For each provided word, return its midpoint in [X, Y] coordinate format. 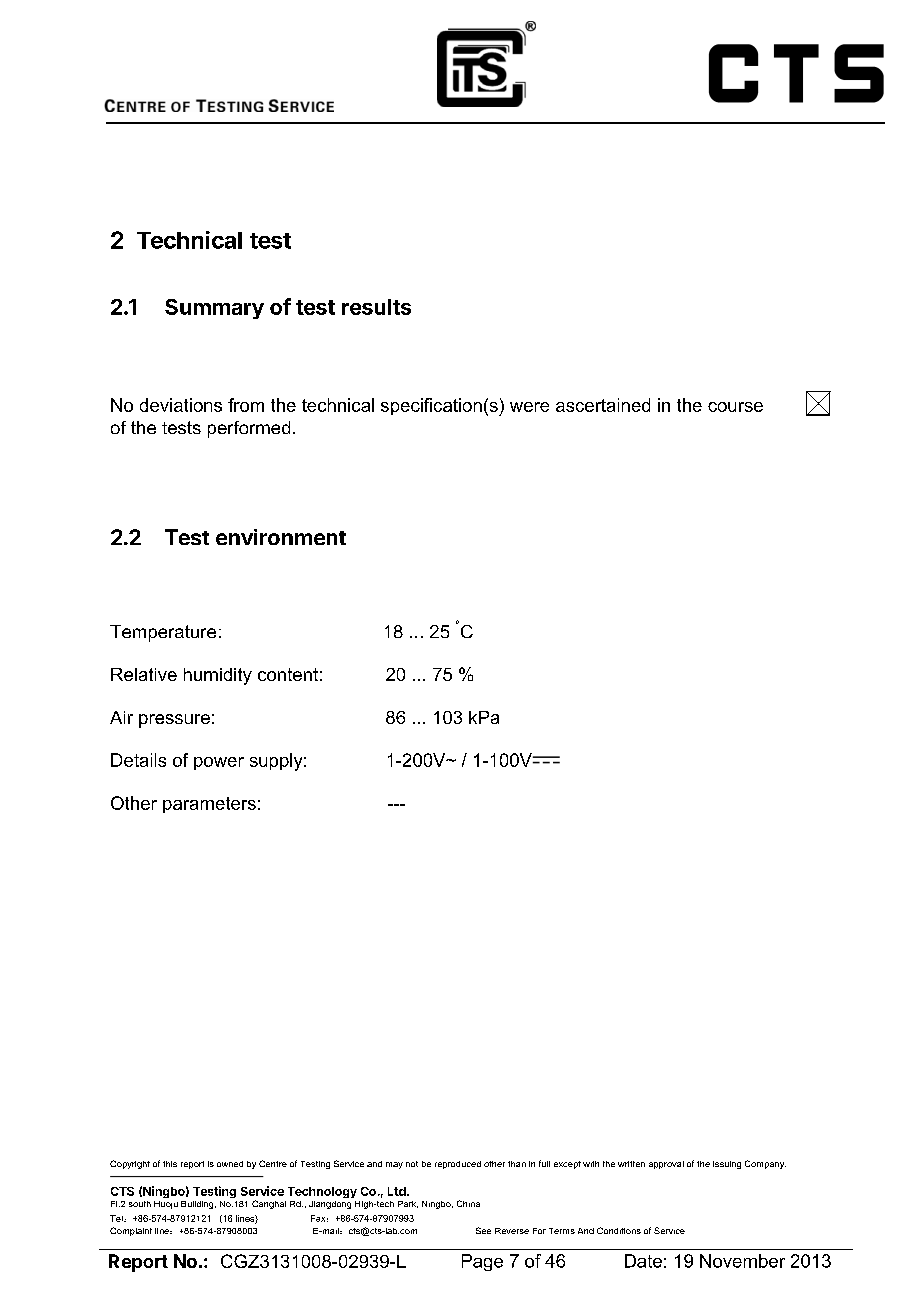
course [735, 407]
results [376, 307]
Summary [214, 309]
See [483, 1230]
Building [198, 1205]
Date [643, 1261]
